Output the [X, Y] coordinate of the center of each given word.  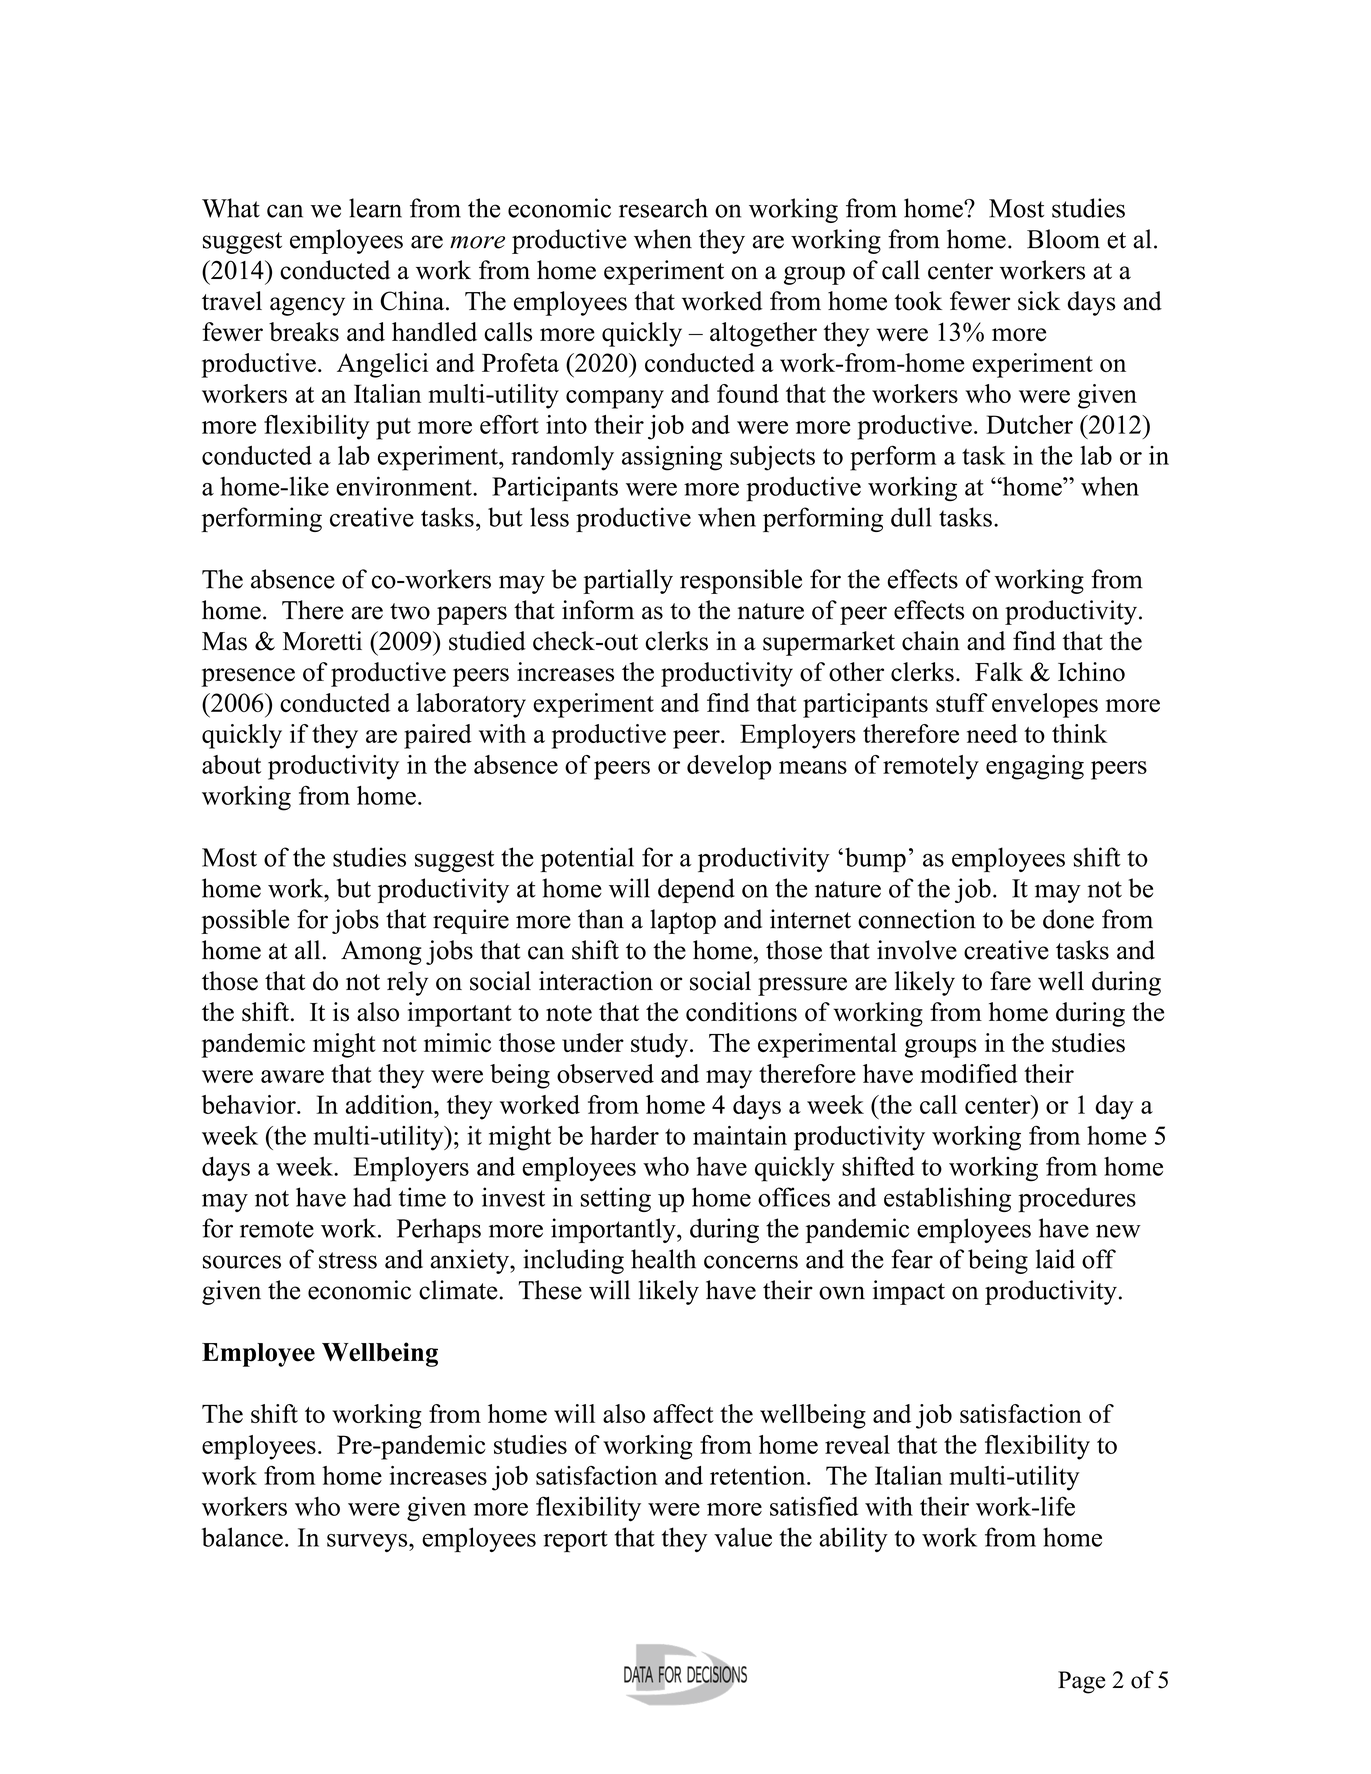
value [743, 1537]
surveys [368, 1543]
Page [1081, 1682]
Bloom [1063, 239]
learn [375, 208]
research [663, 208]
